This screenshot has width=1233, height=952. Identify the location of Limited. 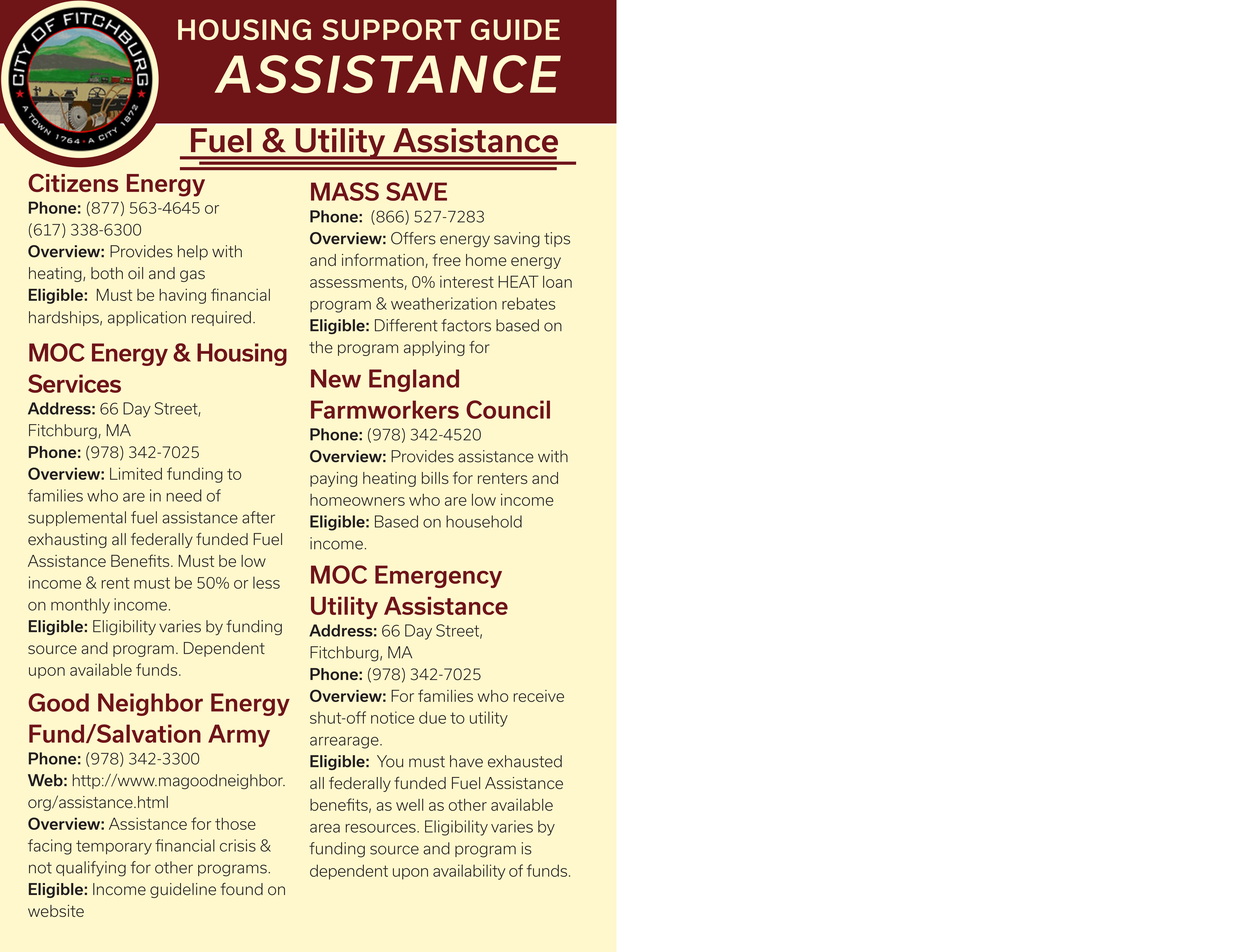
(136, 473).
